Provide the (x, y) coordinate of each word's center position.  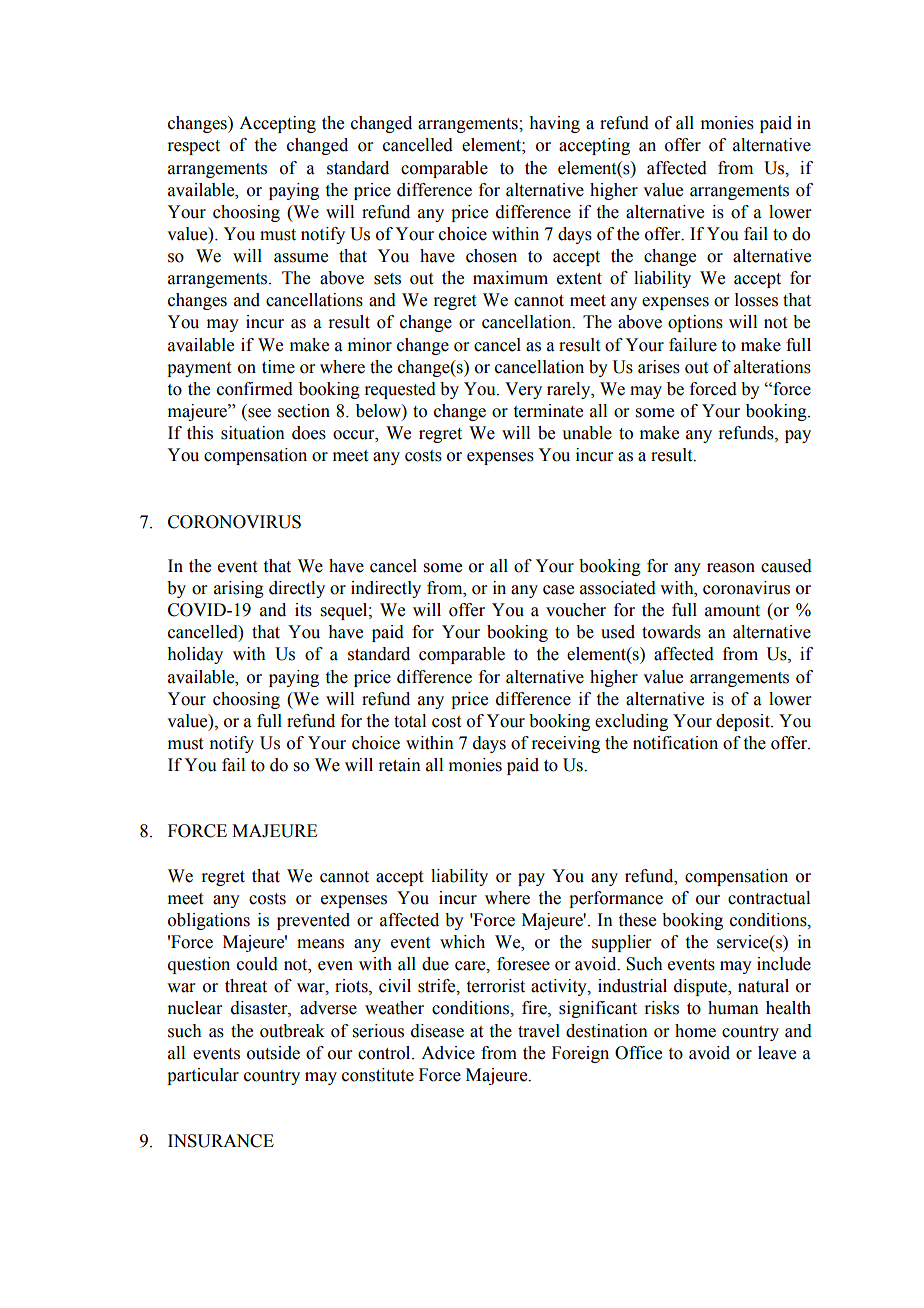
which (462, 942)
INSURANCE (221, 1141)
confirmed (255, 389)
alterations (772, 367)
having (554, 124)
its (303, 610)
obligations (209, 921)
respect (193, 147)
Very (523, 390)
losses (756, 300)
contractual (769, 898)
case (558, 590)
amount (732, 611)
